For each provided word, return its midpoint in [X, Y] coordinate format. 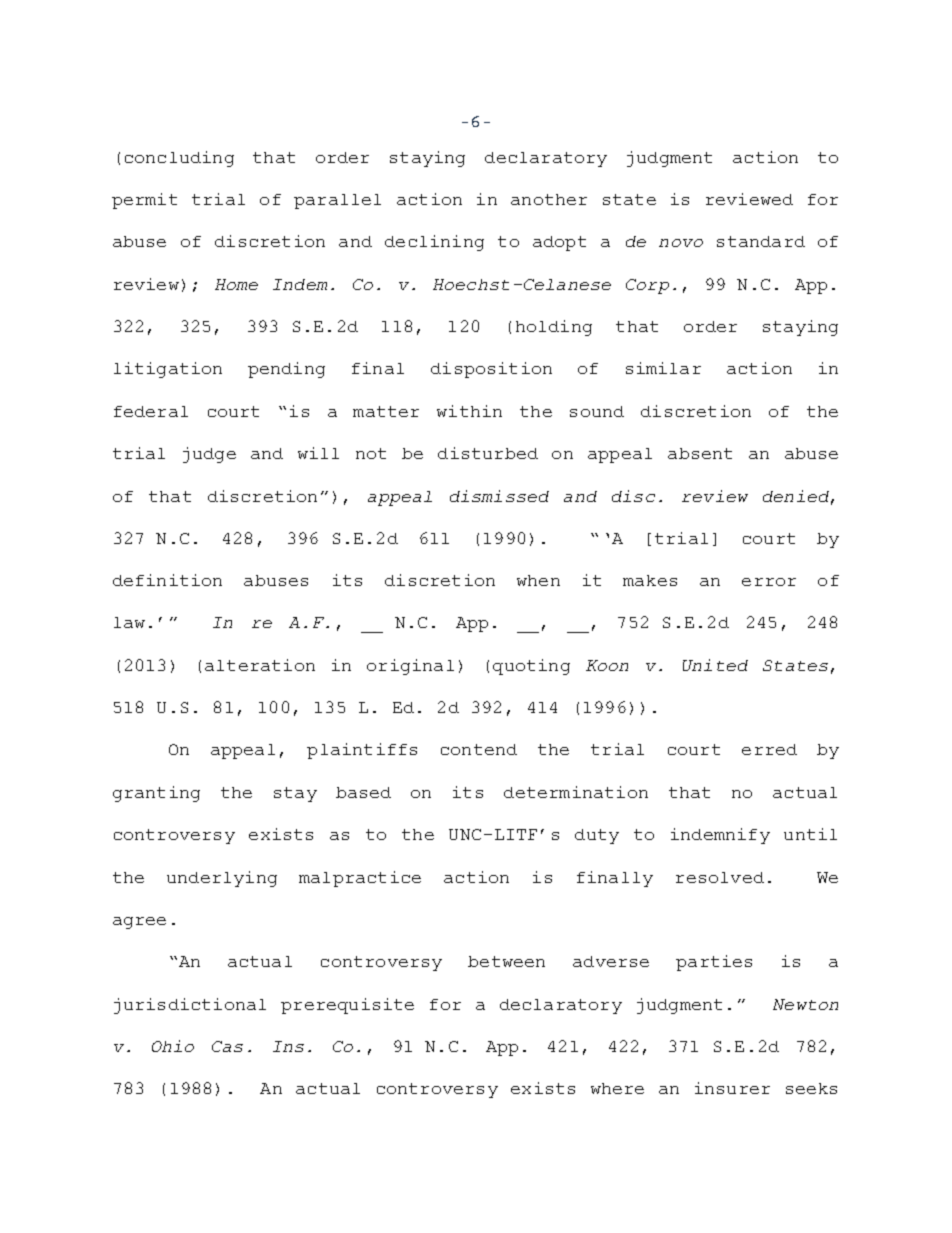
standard [761, 241]
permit [144, 201]
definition [167, 580]
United [715, 665]
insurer [732, 1088]
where [617, 1088]
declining [434, 243]
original [410, 667]
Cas [227, 1046]
